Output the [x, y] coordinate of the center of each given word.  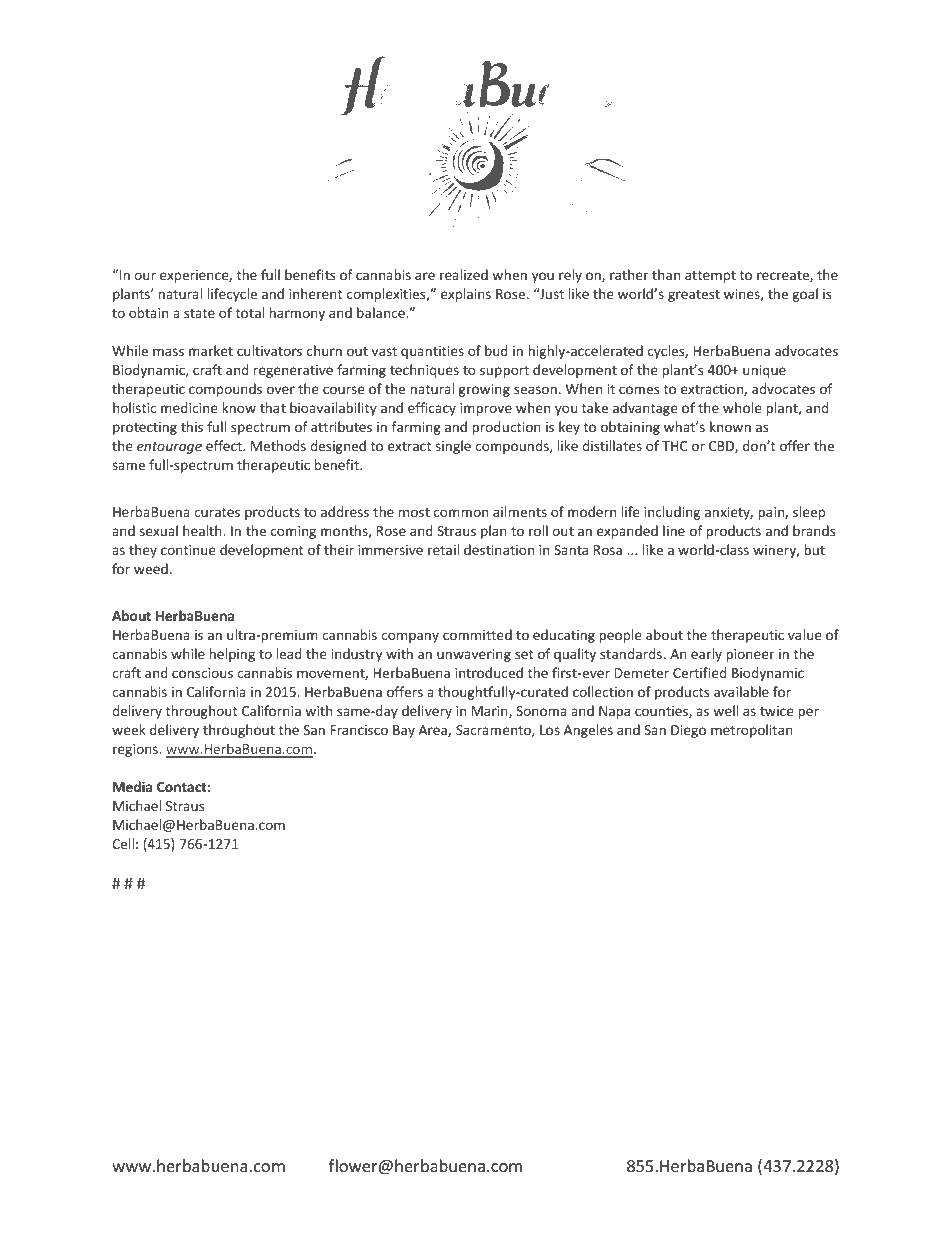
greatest [694, 296]
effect [225, 445]
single [453, 447]
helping [232, 655]
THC [675, 446]
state [199, 313]
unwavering [474, 655]
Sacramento [494, 731]
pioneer [750, 655]
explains [466, 295]
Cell [123, 843]
